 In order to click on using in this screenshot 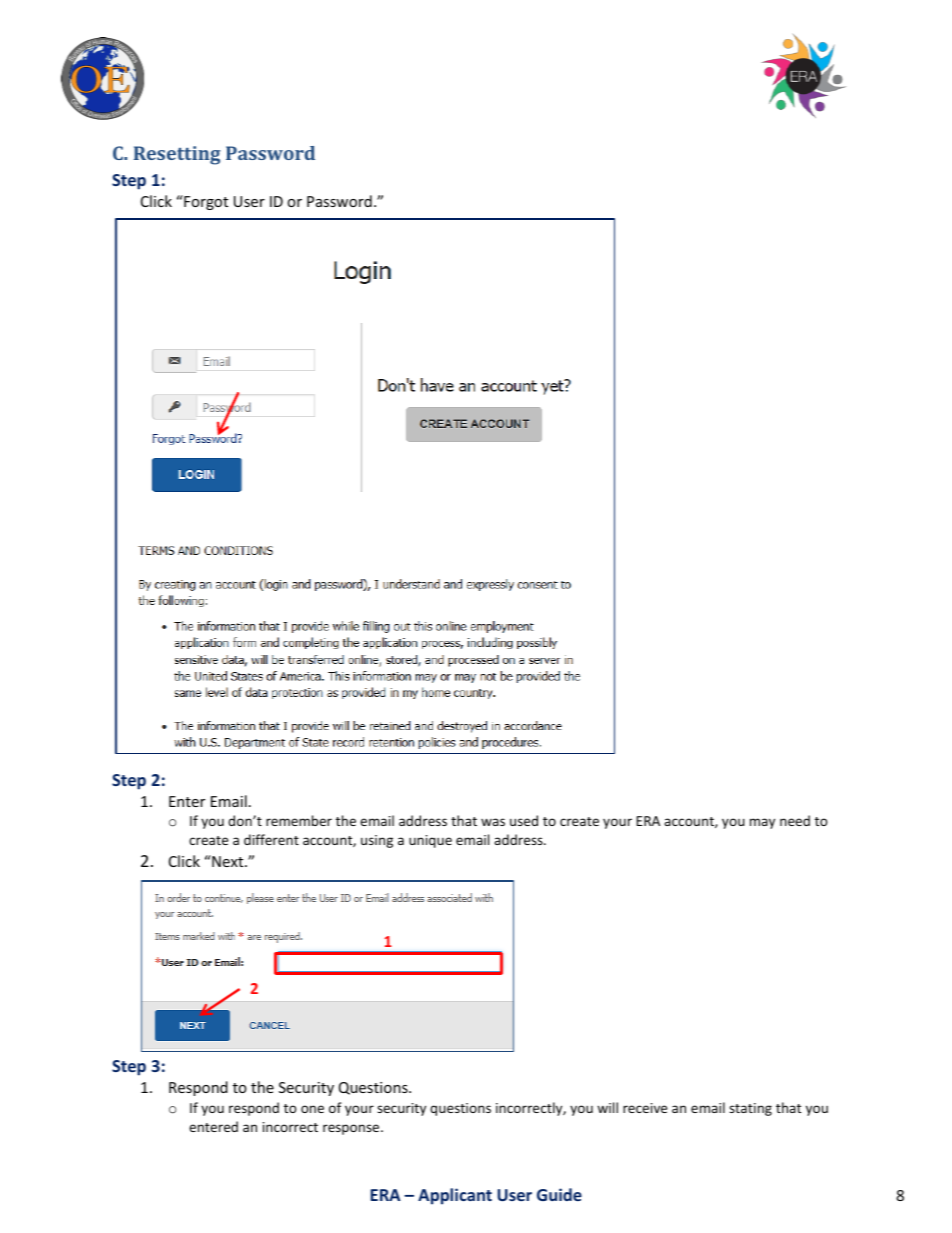, I will do `click(377, 841)`.
